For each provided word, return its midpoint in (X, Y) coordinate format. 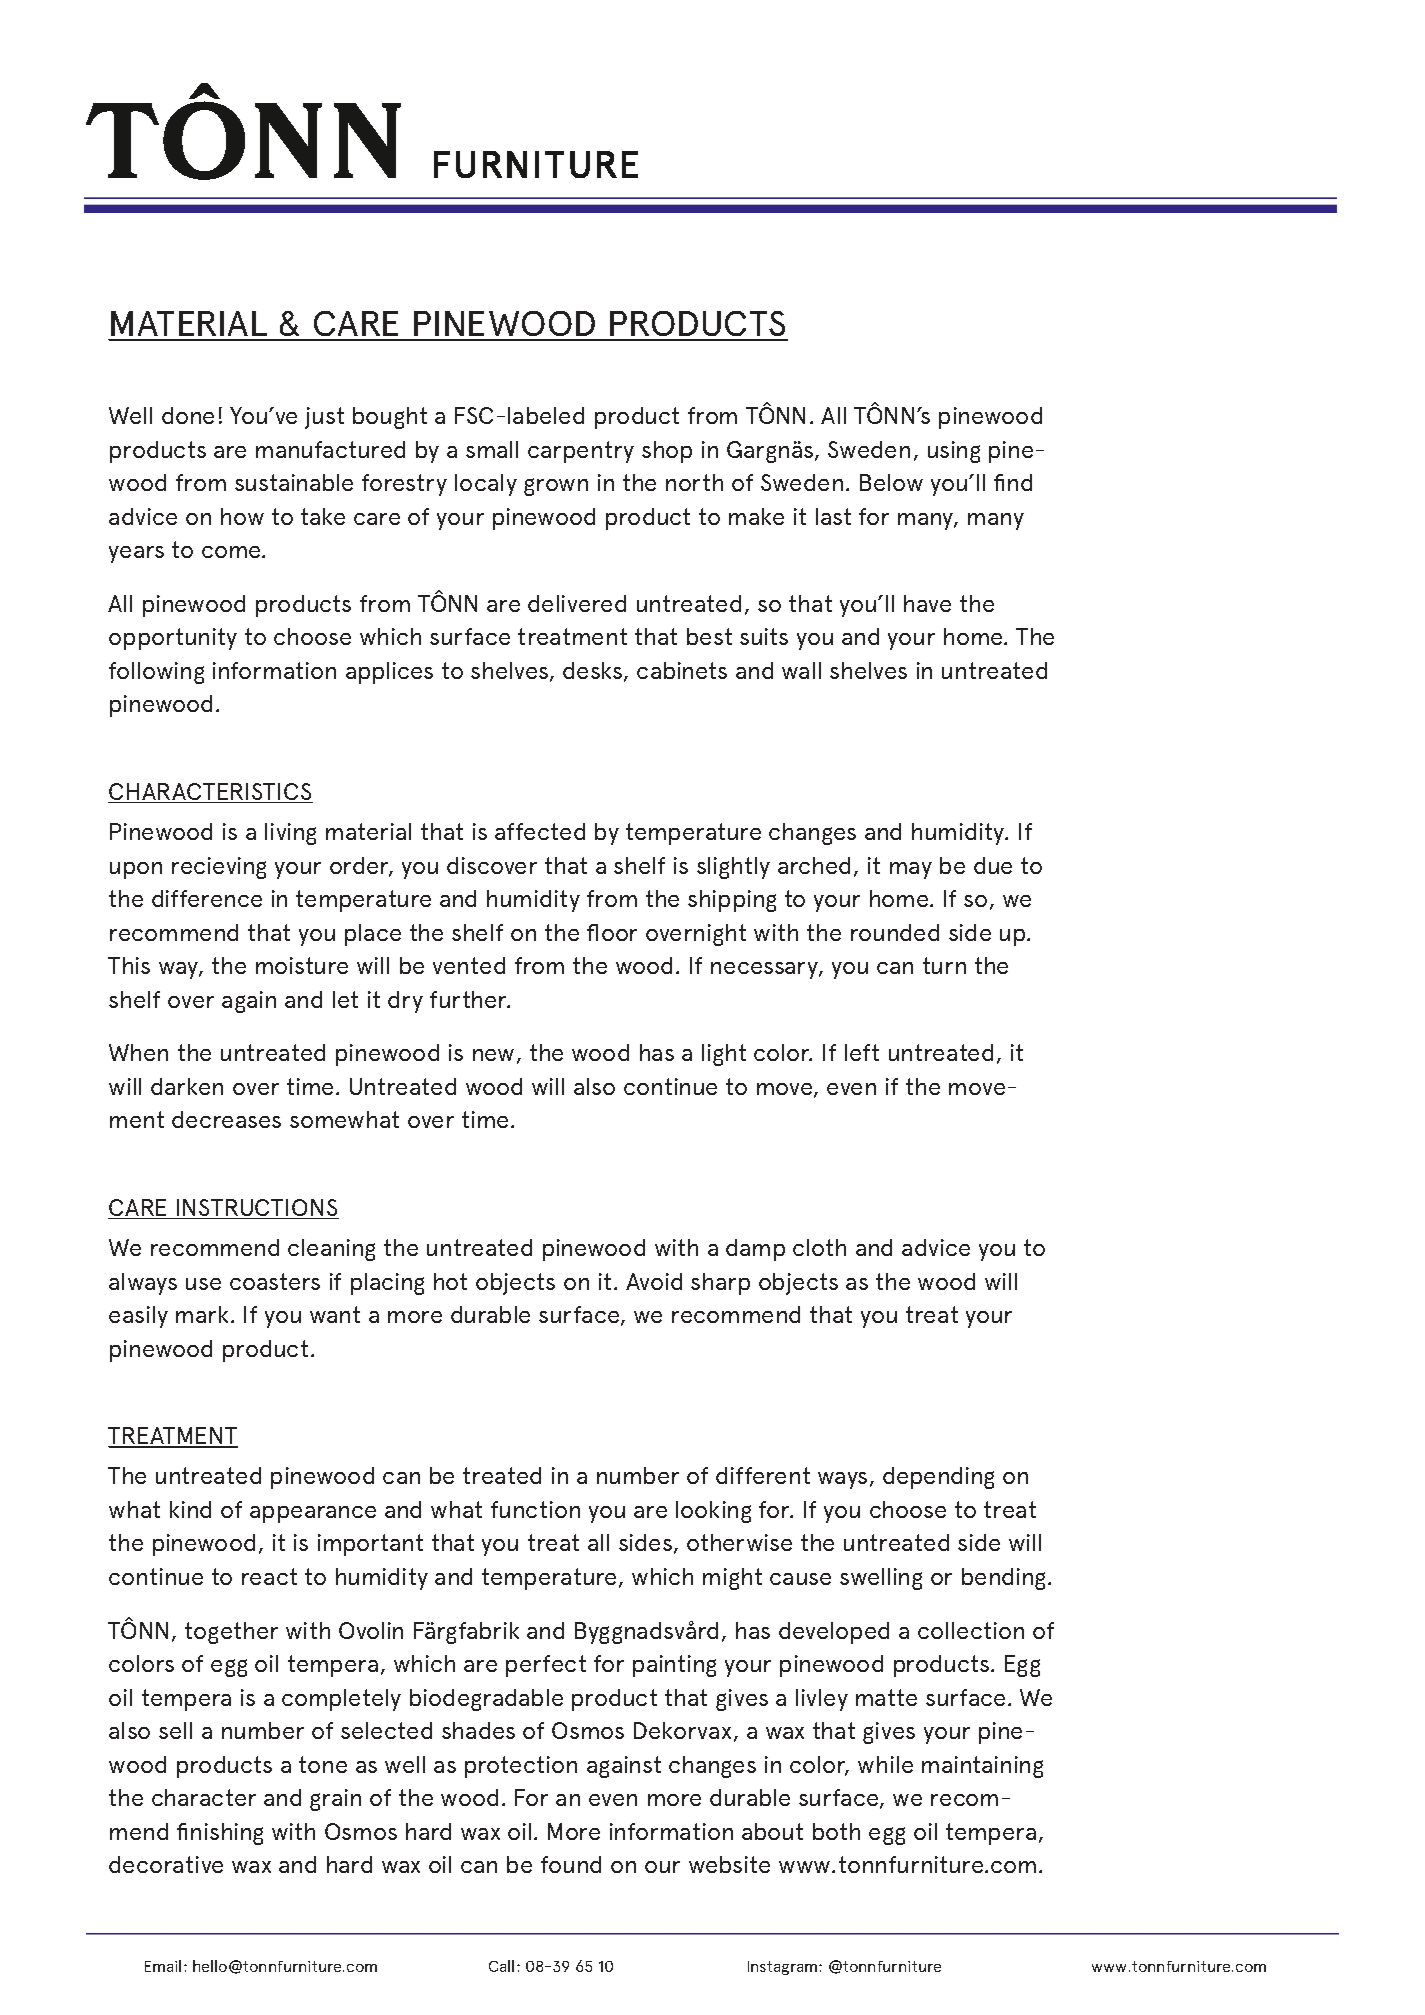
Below (891, 482)
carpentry (581, 452)
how (242, 516)
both (836, 1831)
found (571, 1864)
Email (163, 1966)
